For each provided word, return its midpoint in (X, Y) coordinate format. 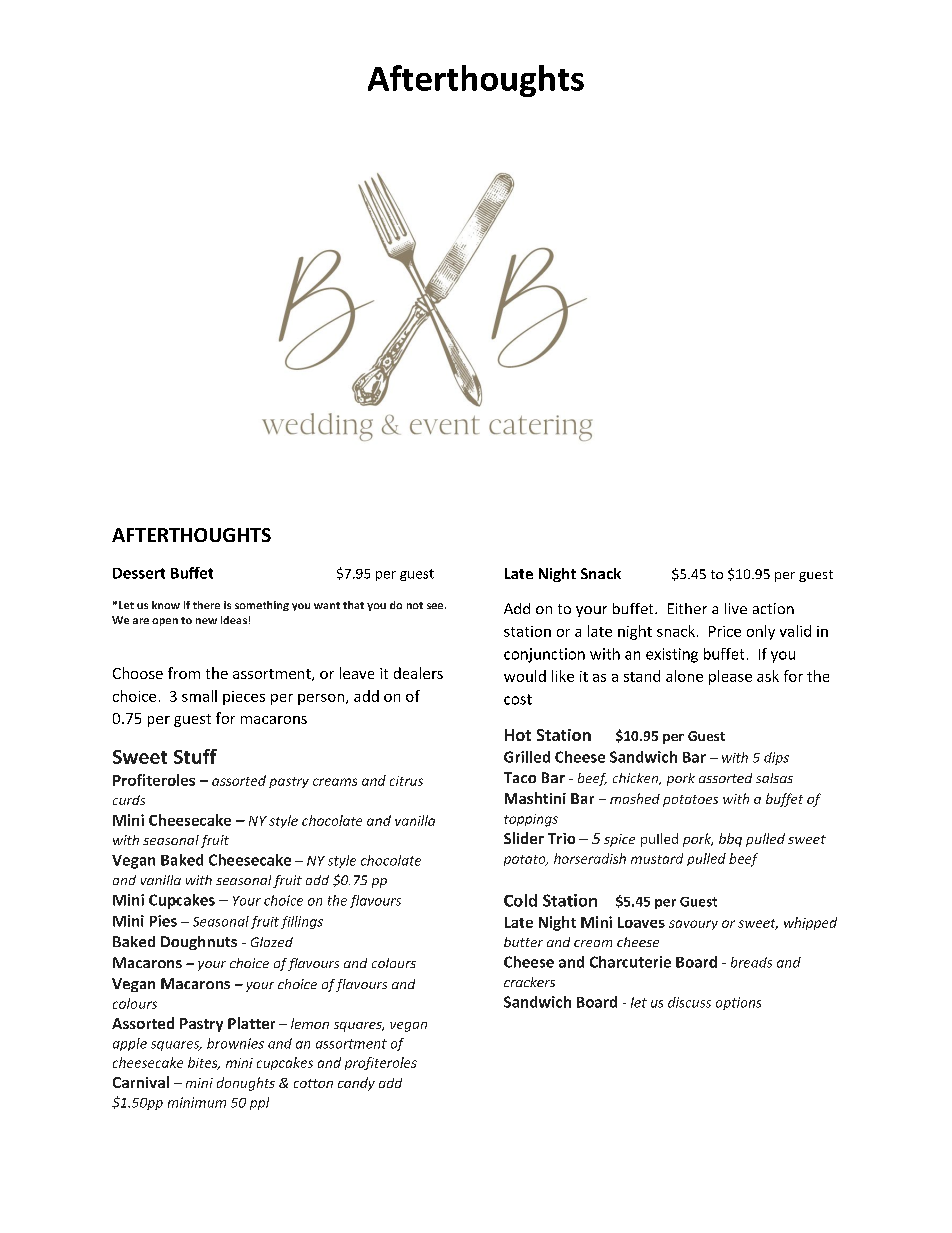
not (415, 605)
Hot (518, 735)
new (206, 621)
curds (129, 800)
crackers (529, 982)
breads (751, 962)
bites (204, 1063)
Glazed (272, 942)
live (736, 608)
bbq (730, 840)
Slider (524, 838)
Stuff (195, 756)
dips (776, 758)
